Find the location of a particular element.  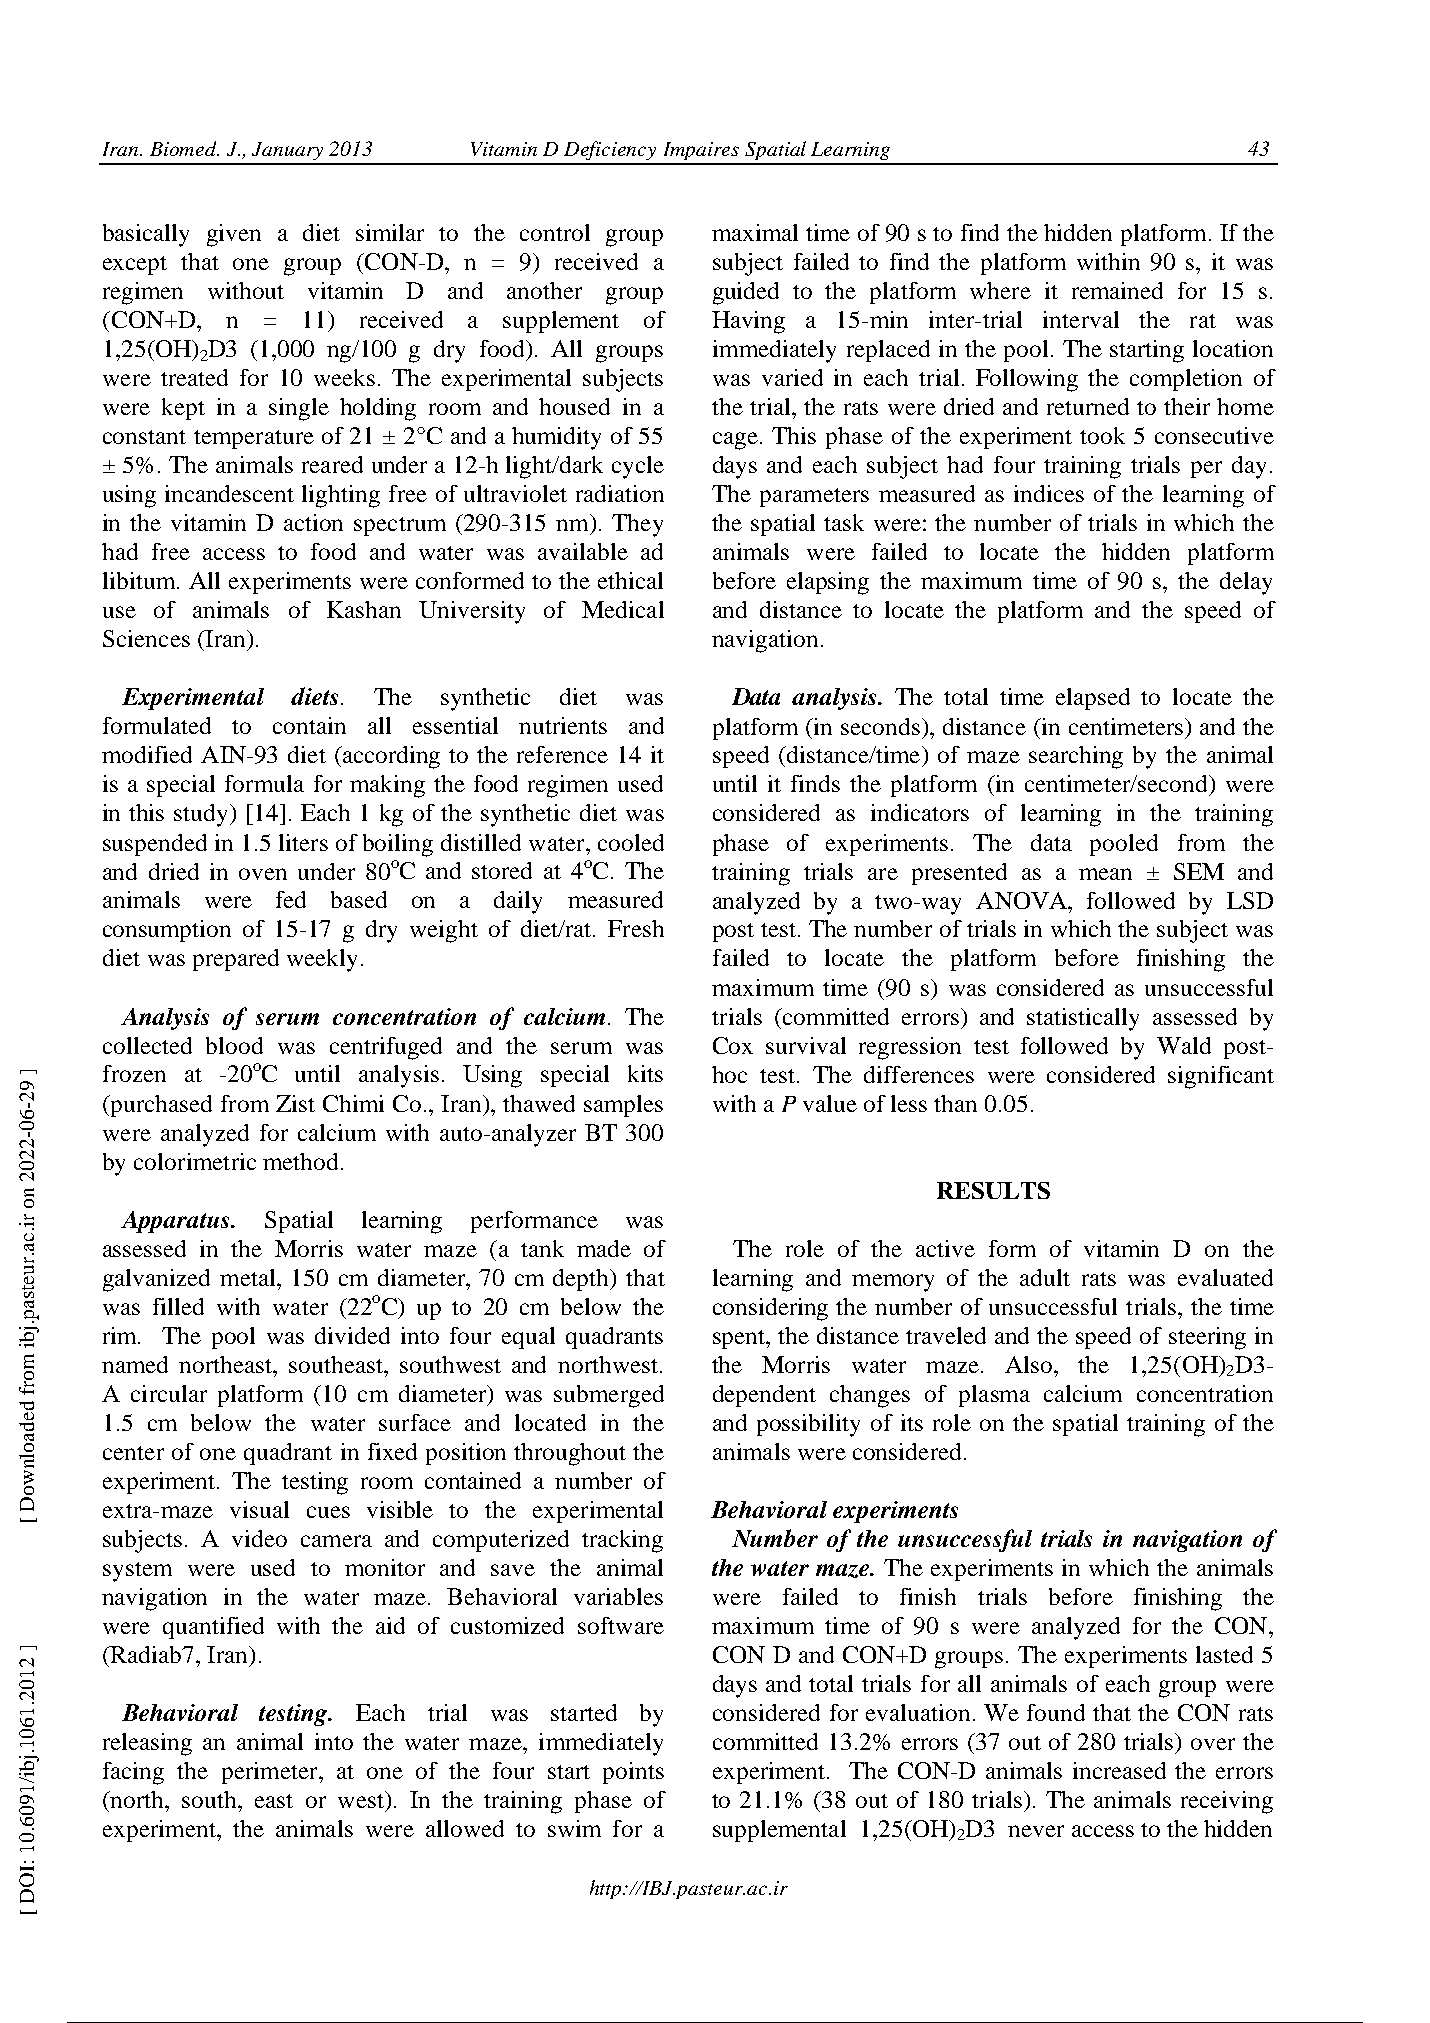

prepared is located at coordinates (236, 960).
